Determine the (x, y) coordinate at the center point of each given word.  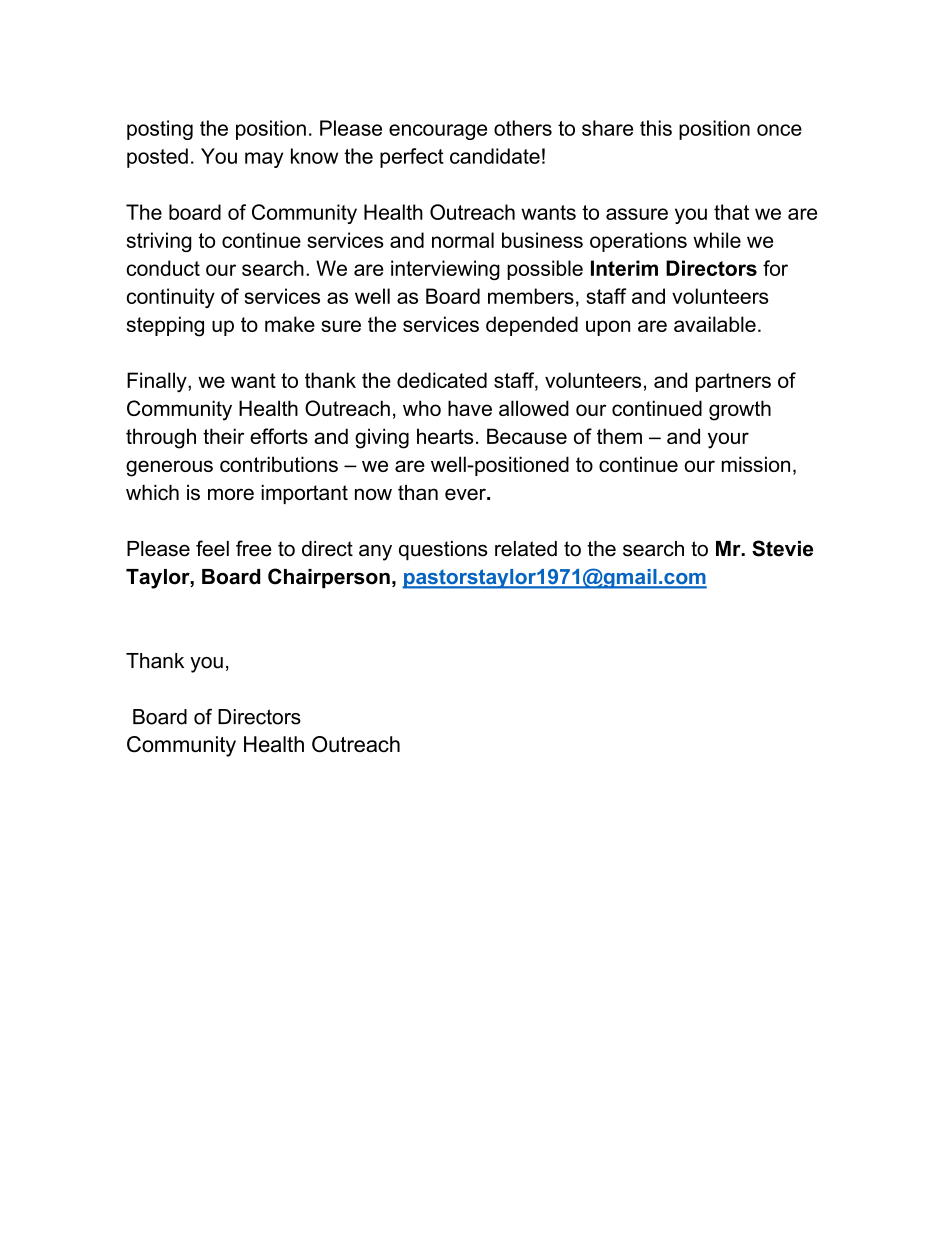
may (264, 160)
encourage (438, 132)
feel (212, 548)
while (717, 240)
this (656, 128)
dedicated (442, 380)
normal (463, 240)
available (715, 324)
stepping (165, 326)
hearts (445, 436)
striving (159, 242)
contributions (279, 464)
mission (756, 464)
